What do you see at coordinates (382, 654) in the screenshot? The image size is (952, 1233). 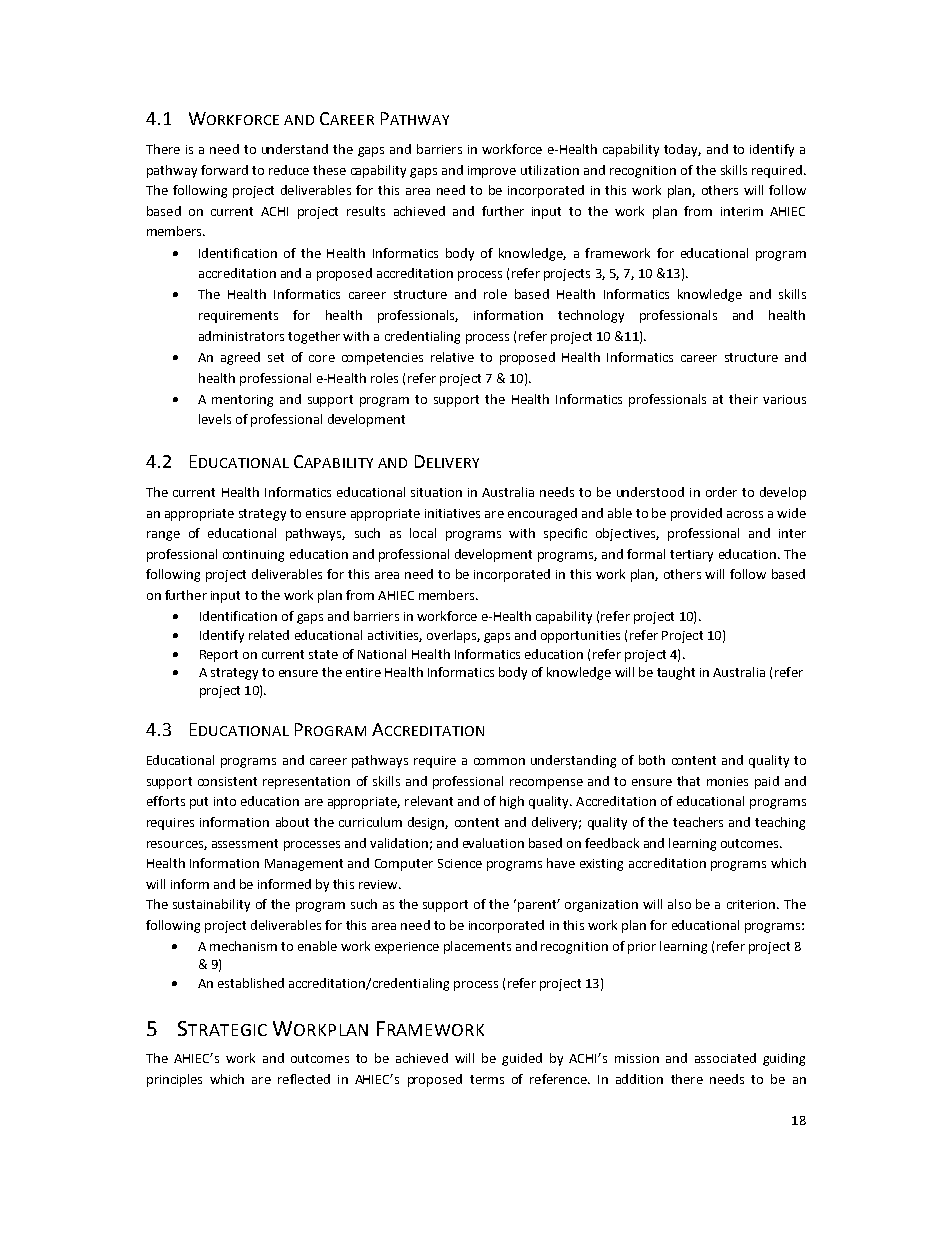 I see `National` at bounding box center [382, 654].
